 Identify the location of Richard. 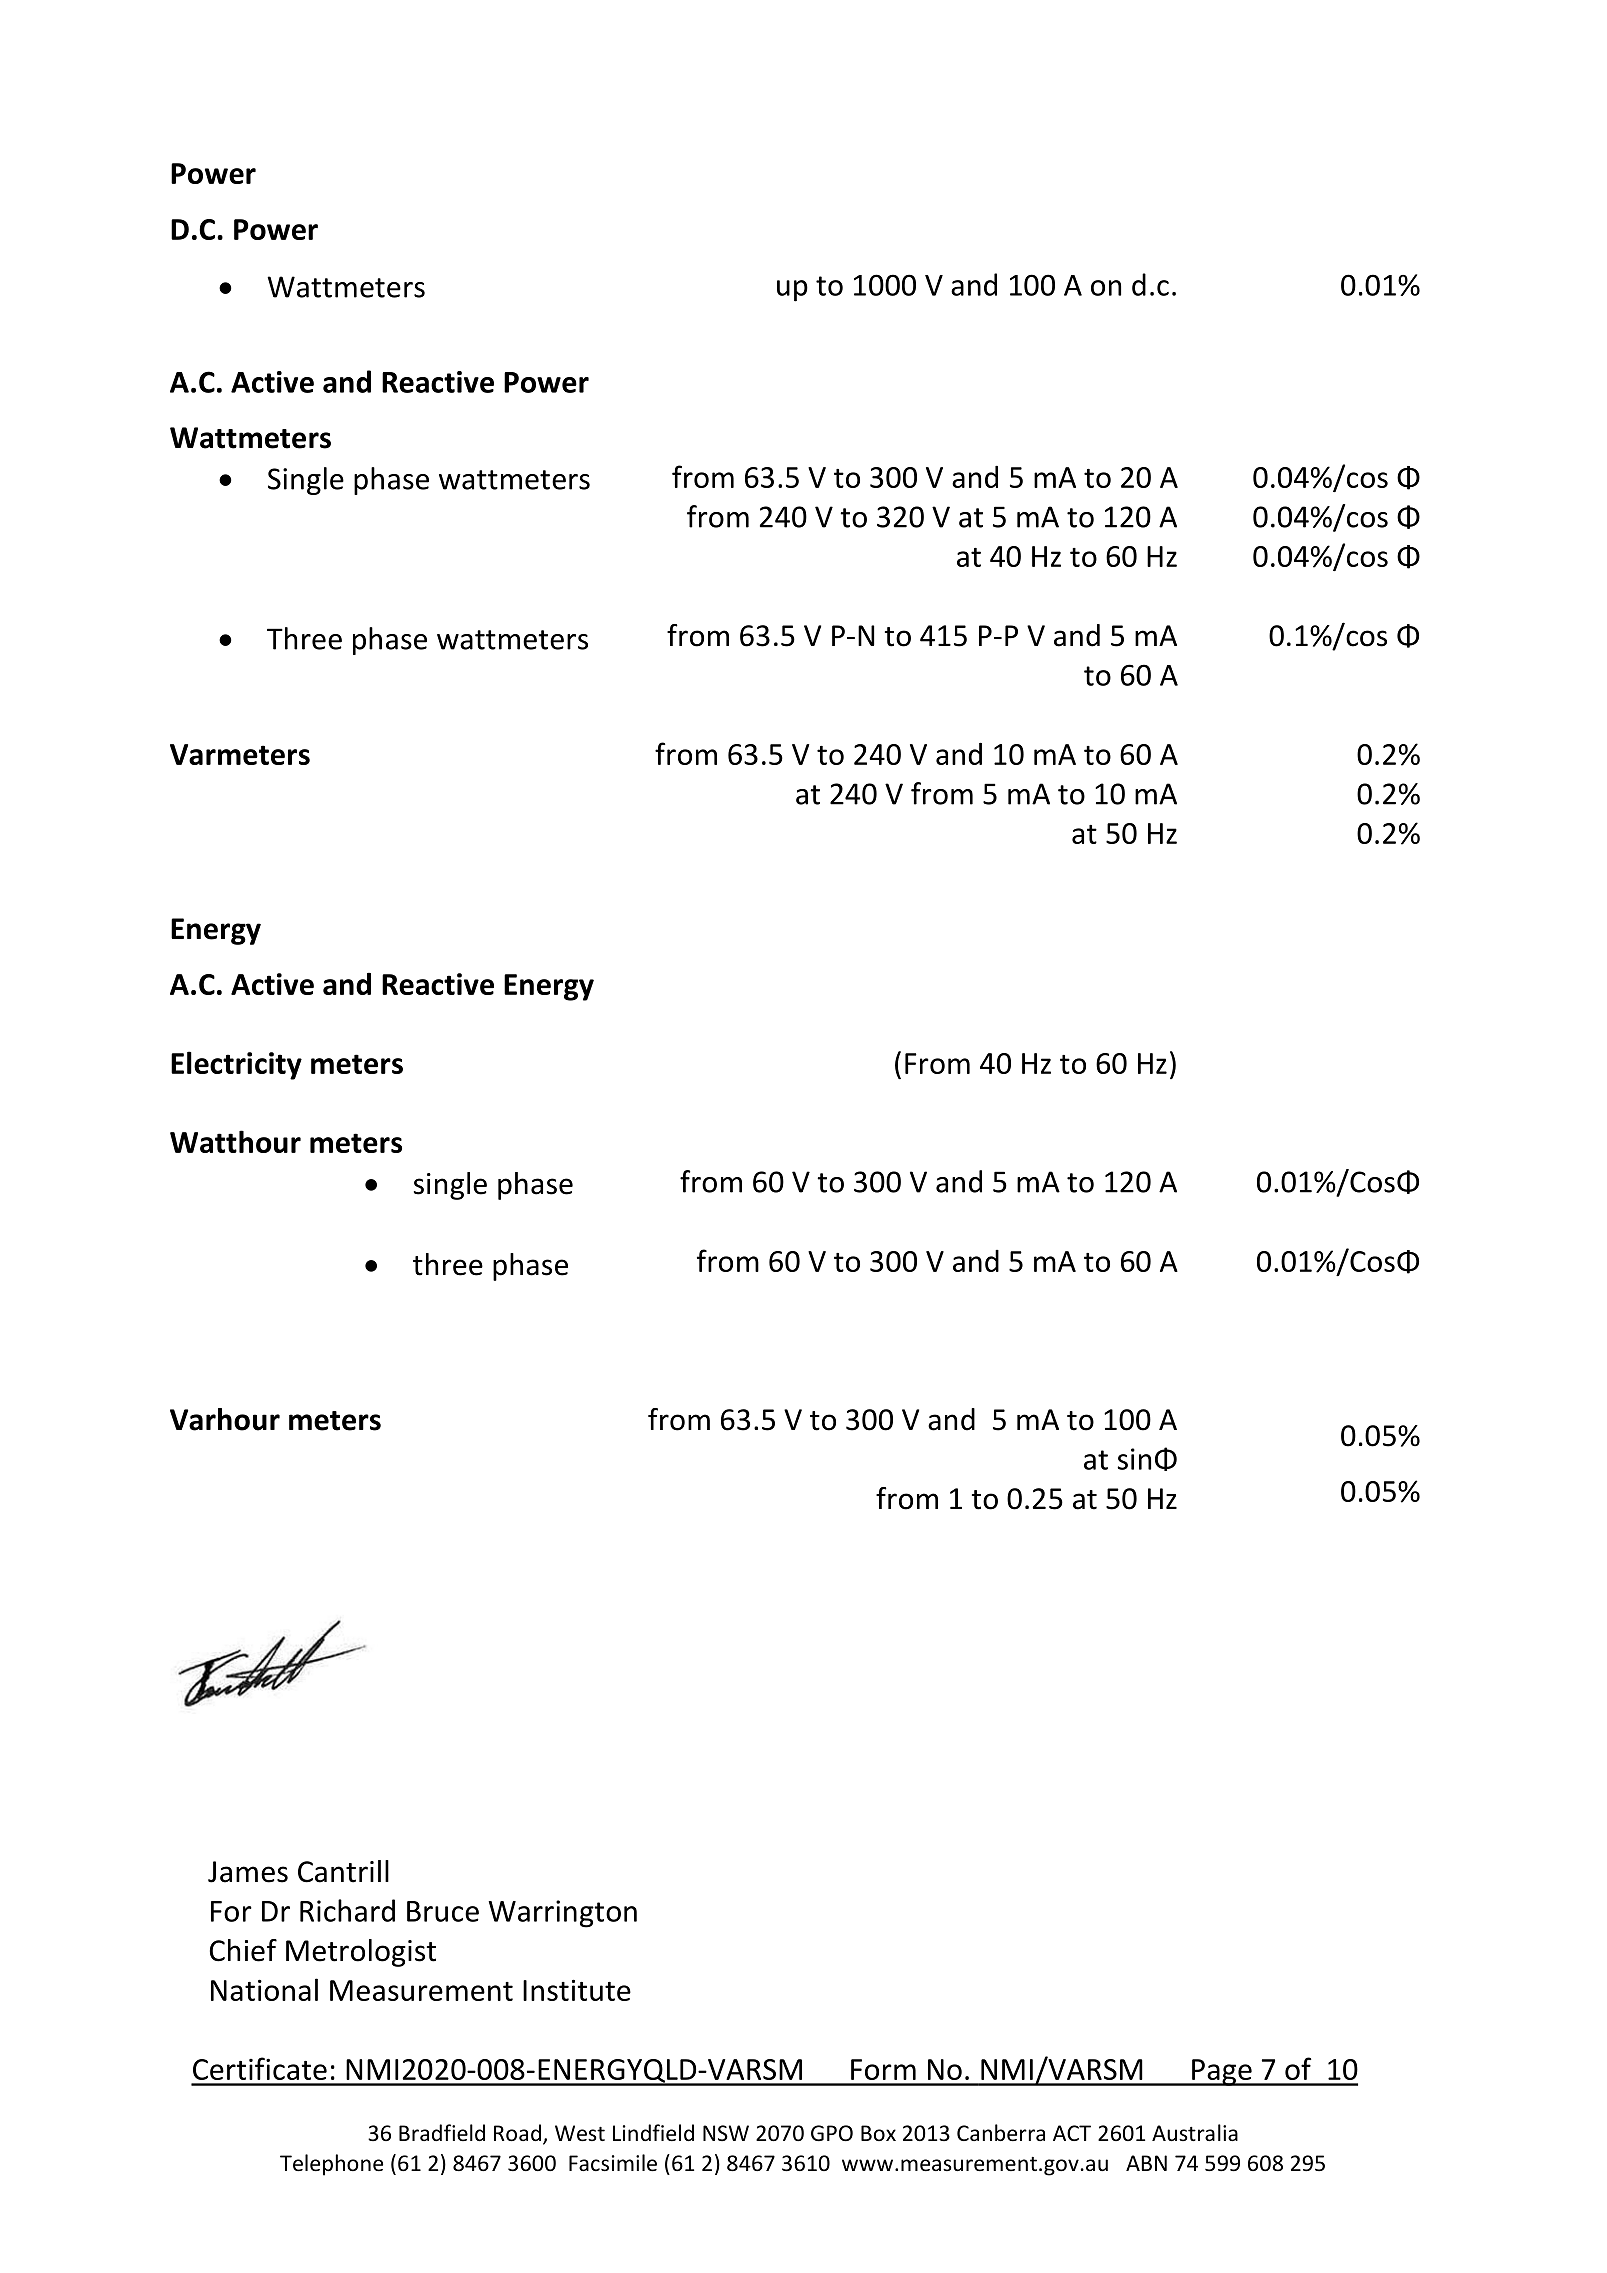
(347, 1910).
